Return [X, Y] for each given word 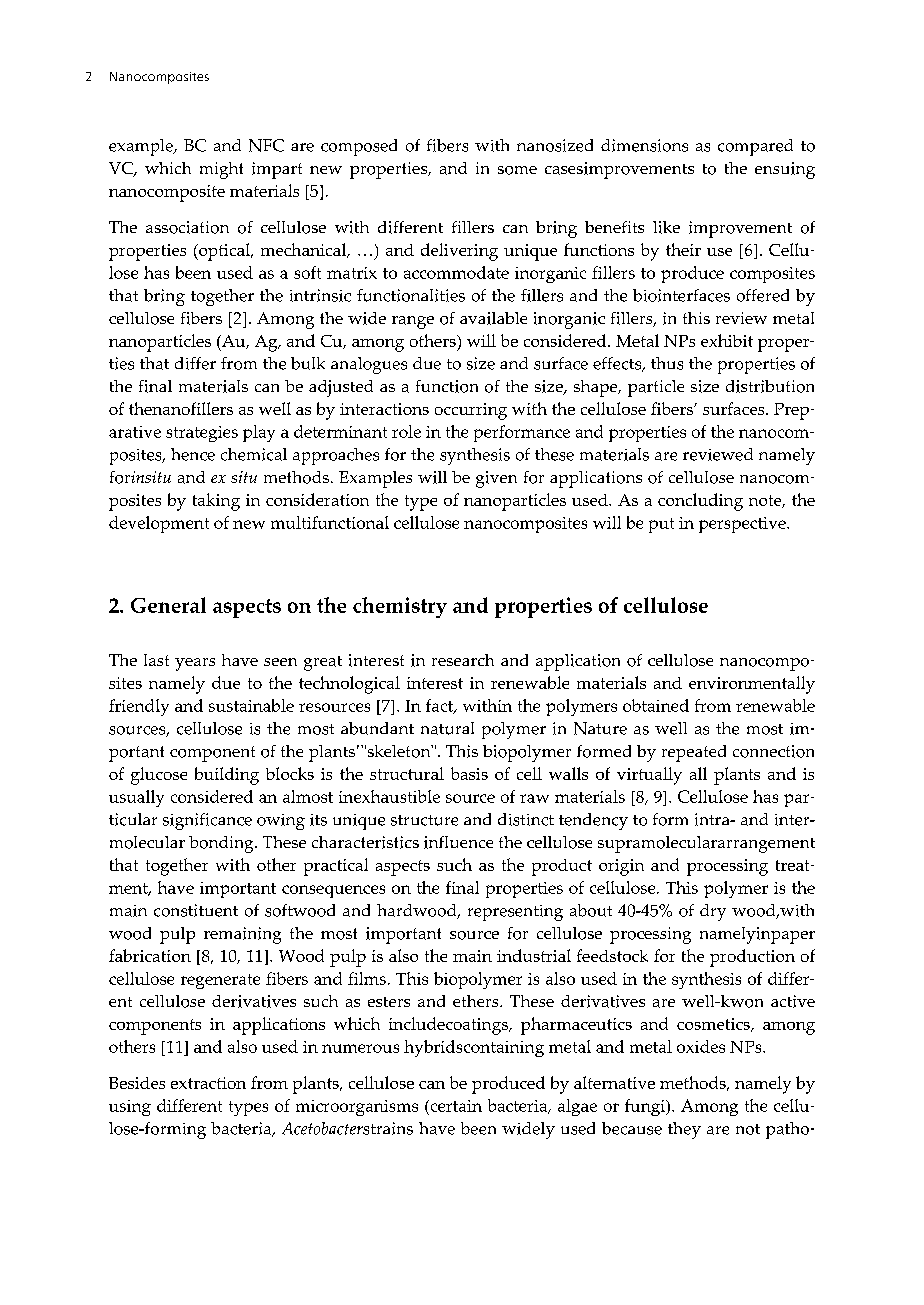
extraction [208, 1083]
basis [469, 773]
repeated [694, 753]
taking [216, 502]
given [496, 479]
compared [755, 147]
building [227, 776]
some [517, 170]
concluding [700, 502]
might [221, 170]
